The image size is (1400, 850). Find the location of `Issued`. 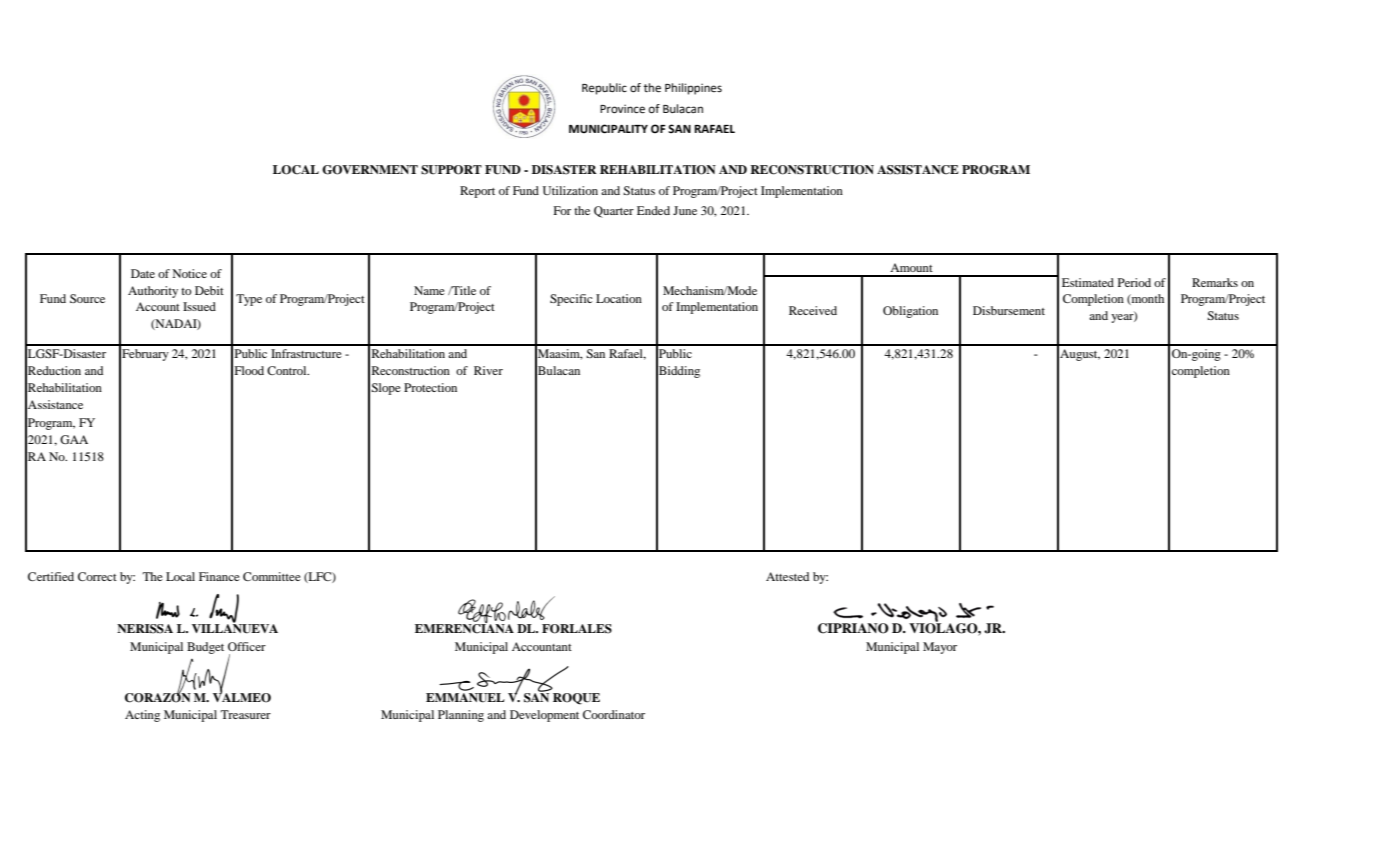

Issued is located at coordinates (199, 306).
